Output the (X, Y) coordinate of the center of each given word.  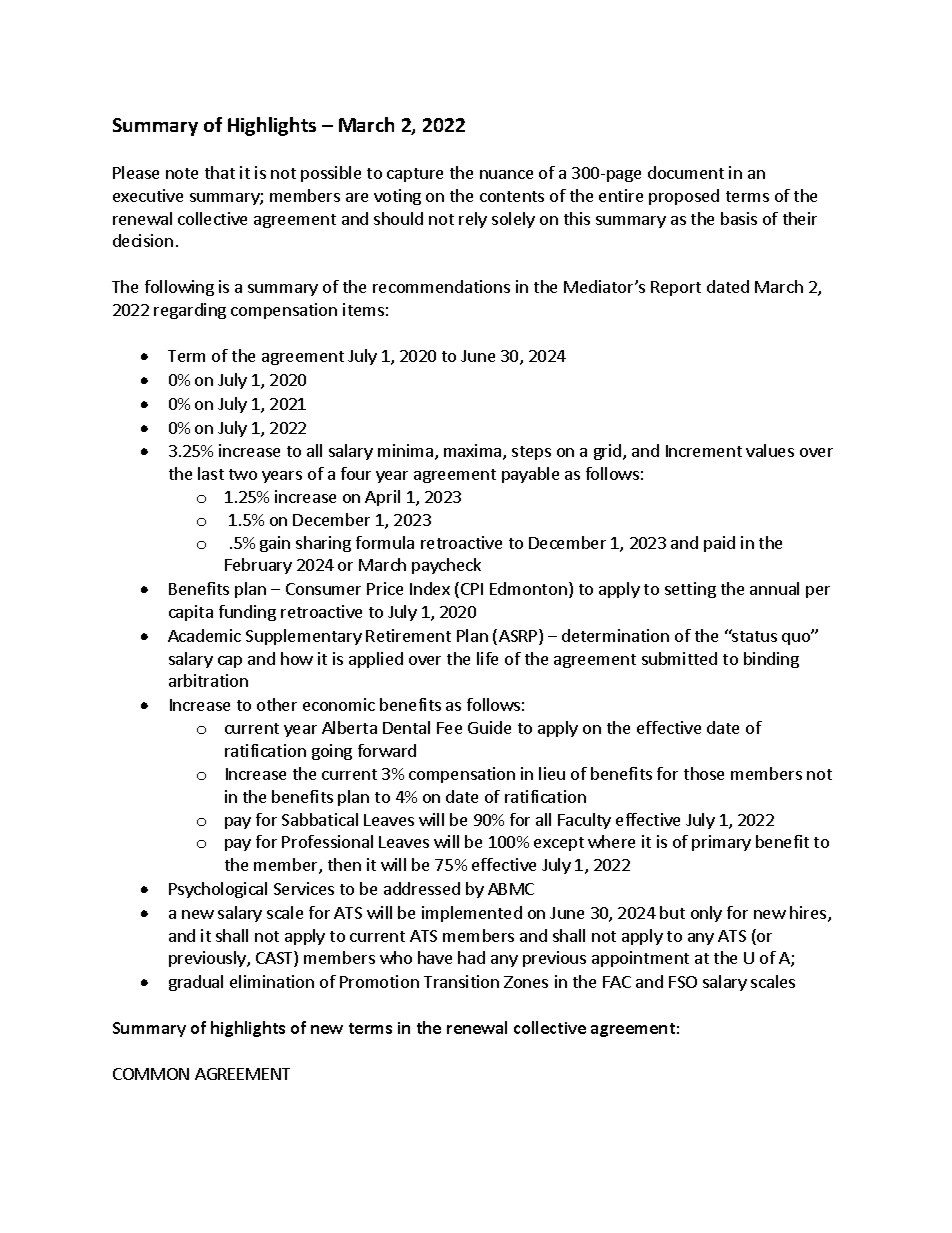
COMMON (151, 1074)
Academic (204, 635)
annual (774, 588)
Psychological (218, 890)
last (211, 473)
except (559, 844)
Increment (704, 451)
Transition (461, 981)
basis (739, 218)
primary (721, 843)
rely (473, 220)
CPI (470, 590)
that (220, 172)
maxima (474, 452)
